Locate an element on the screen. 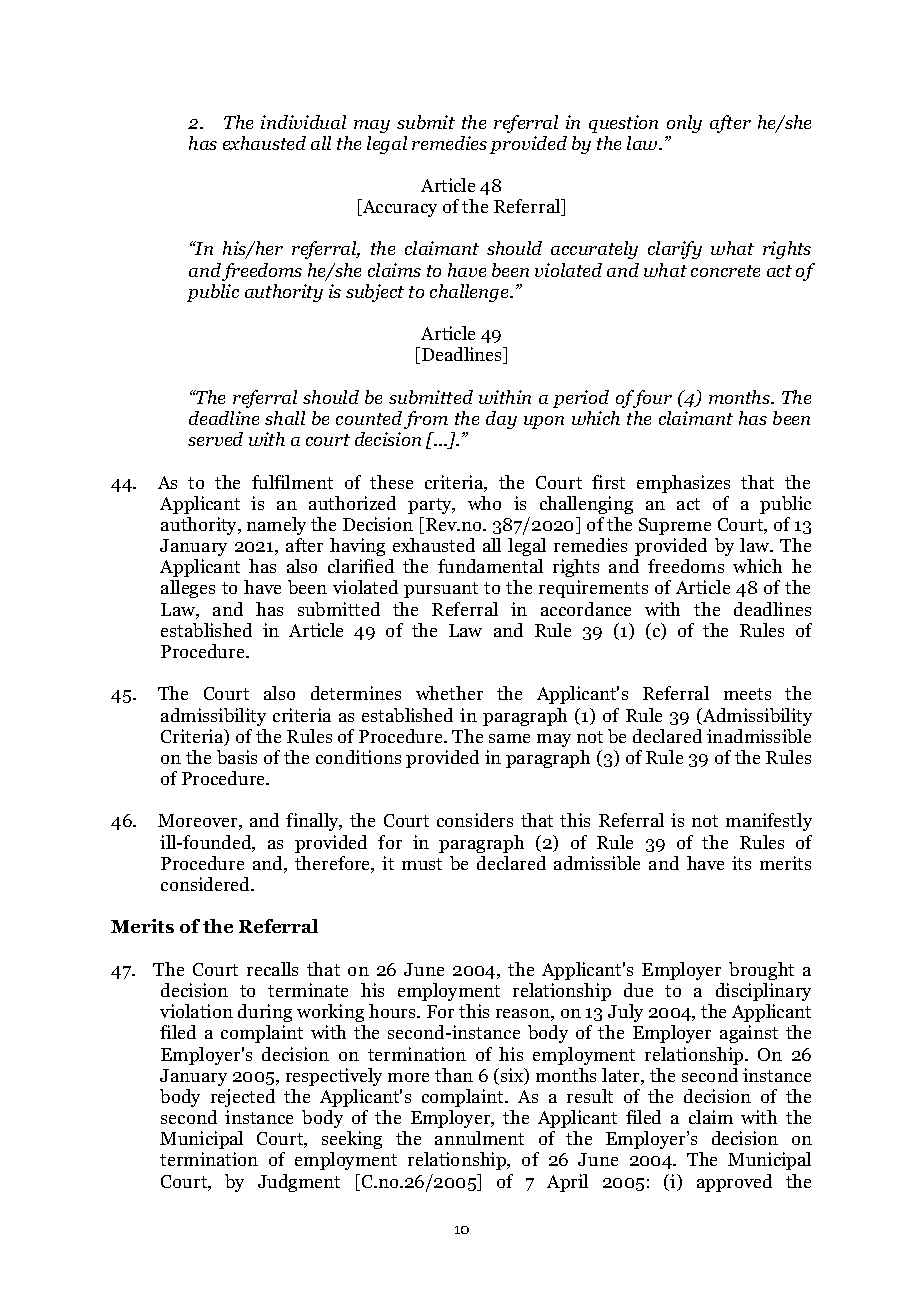  individual is located at coordinates (303, 122).
